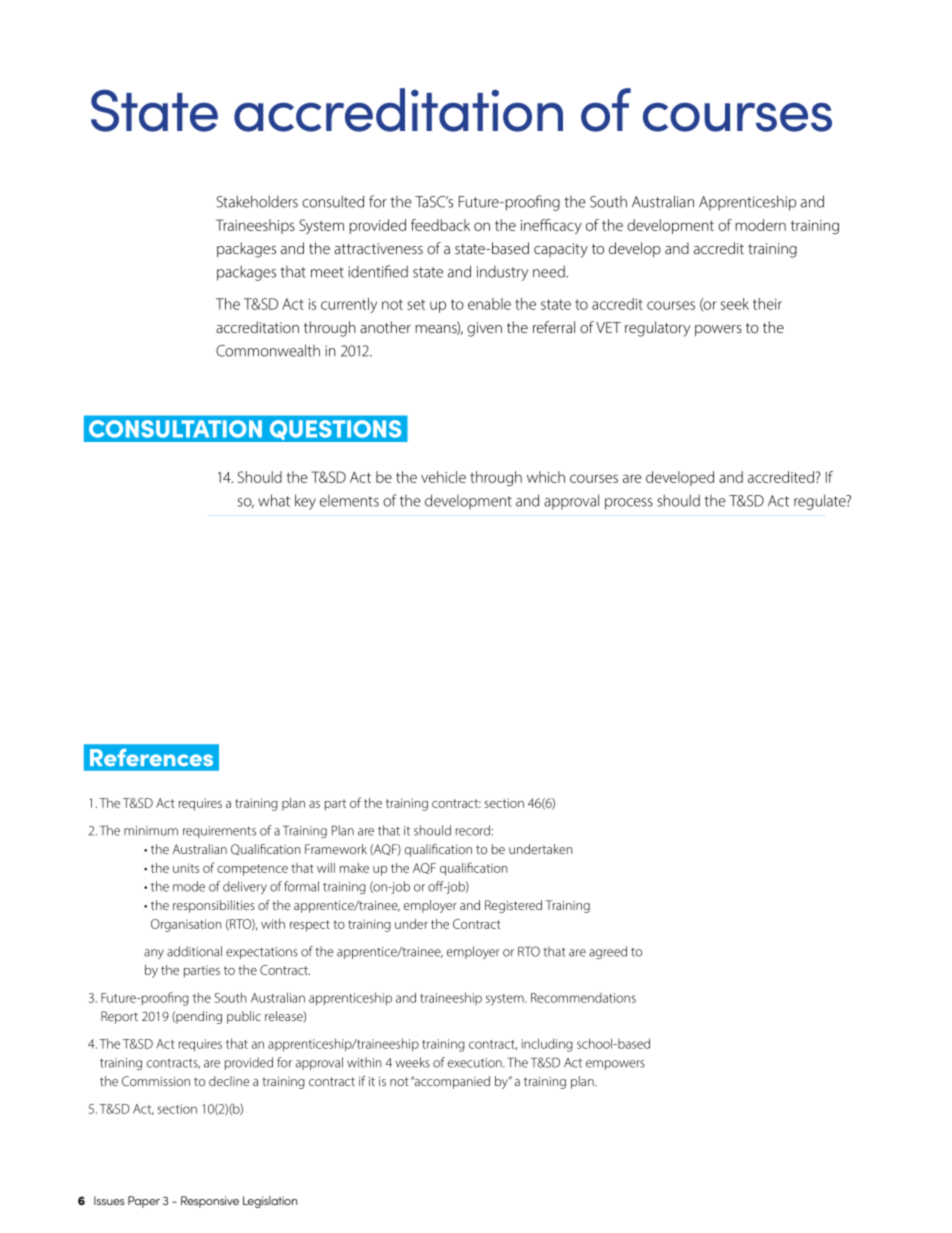 The width and height of the screenshot is (952, 1233). What do you see at coordinates (443, 477) in the screenshot?
I see `vehicle` at bounding box center [443, 477].
